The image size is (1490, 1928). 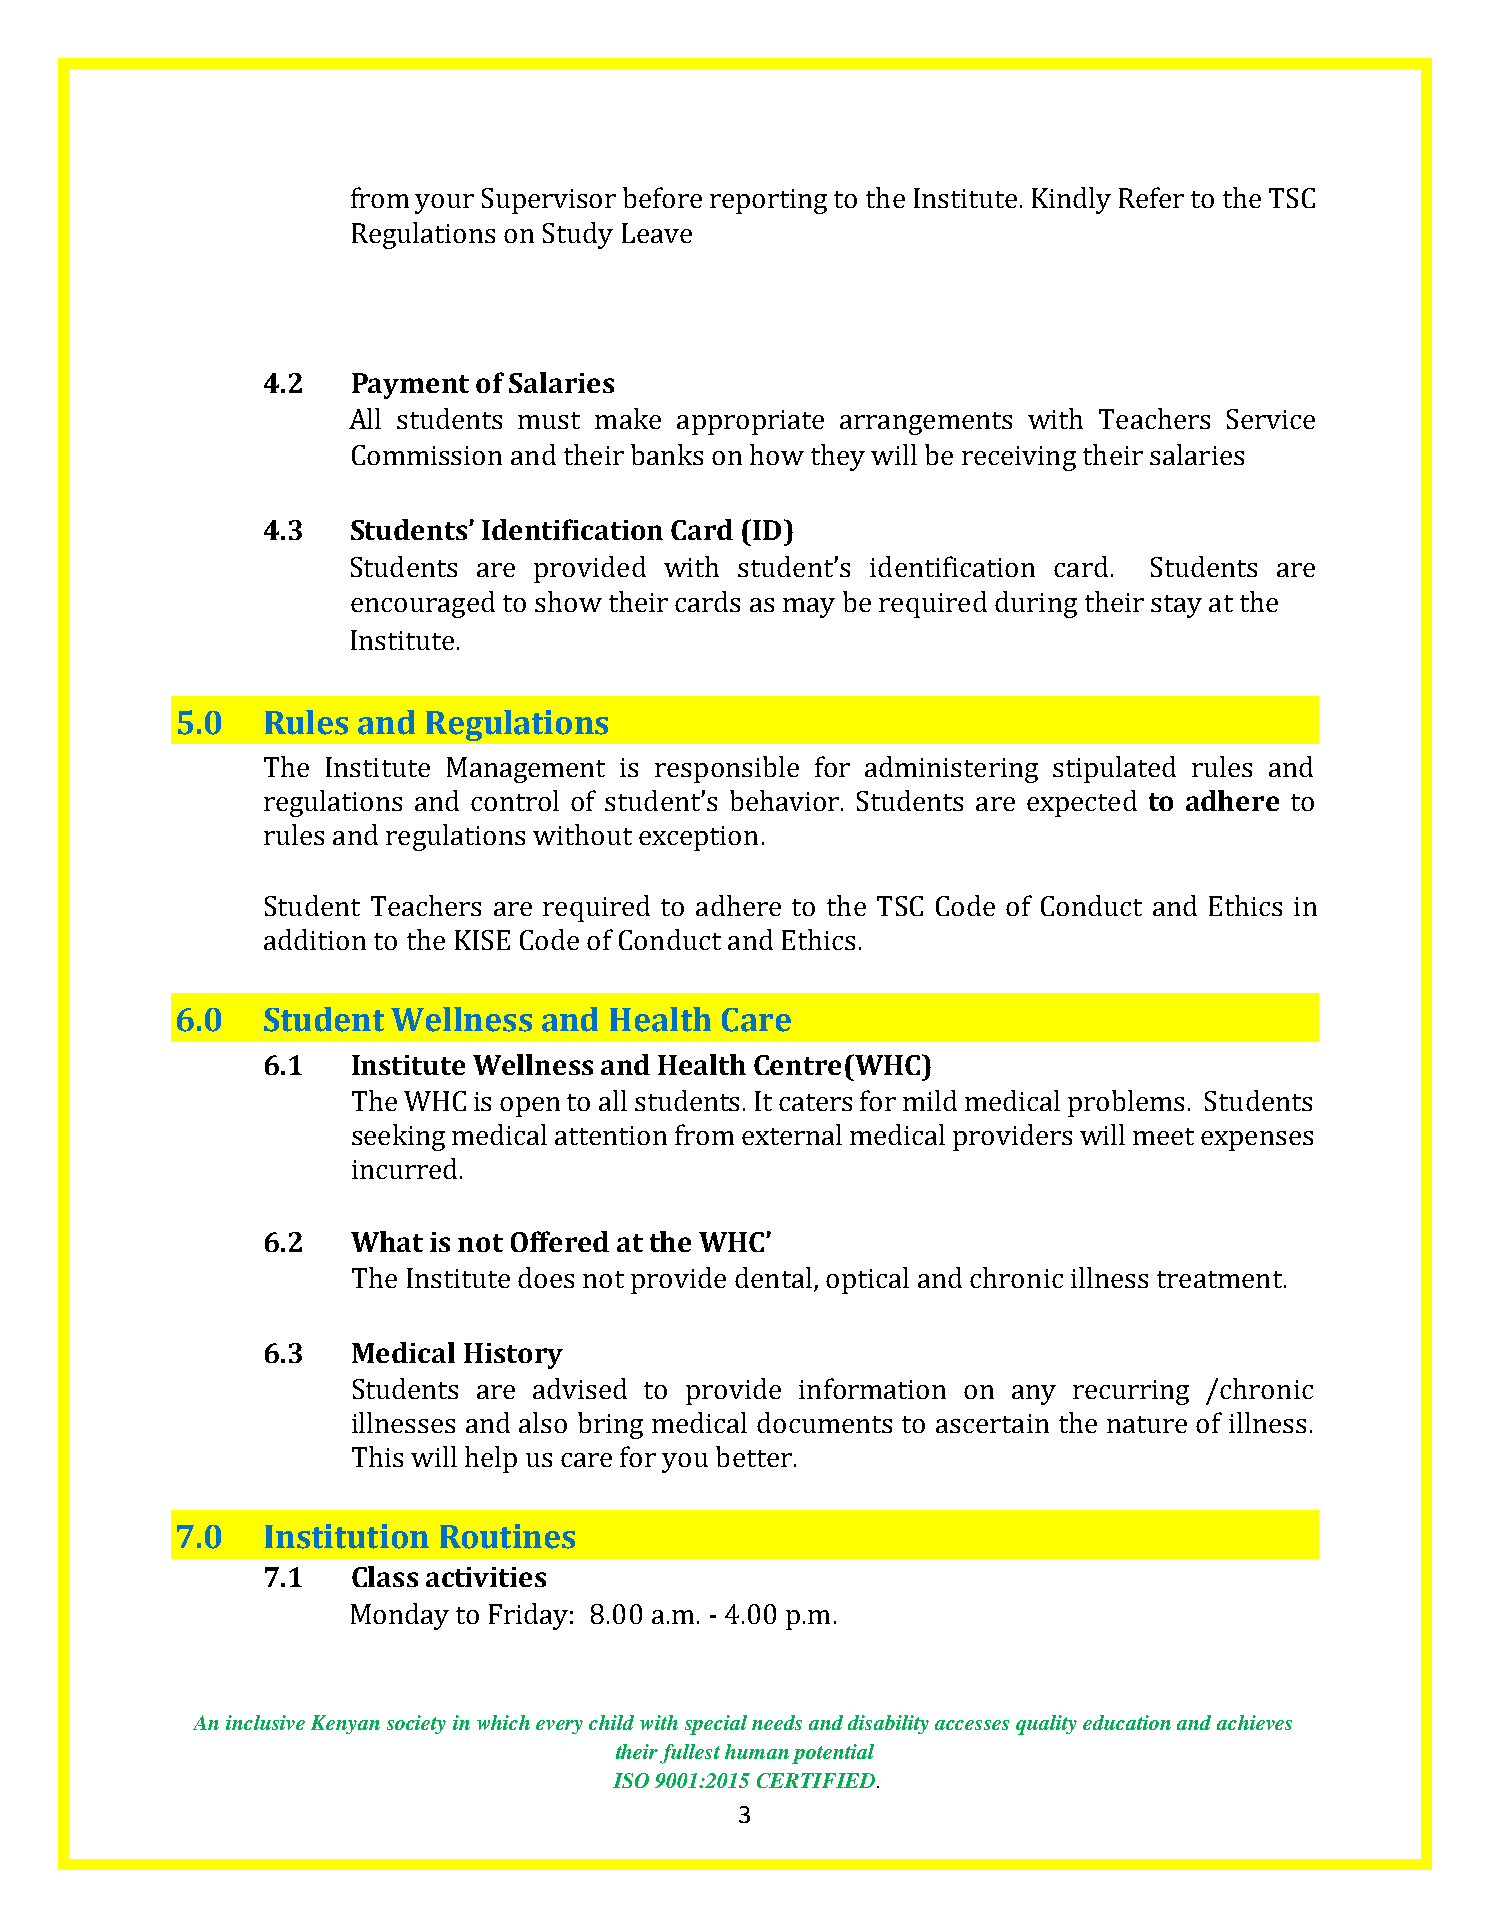 I want to click on recurring, so click(x=1131, y=1392).
